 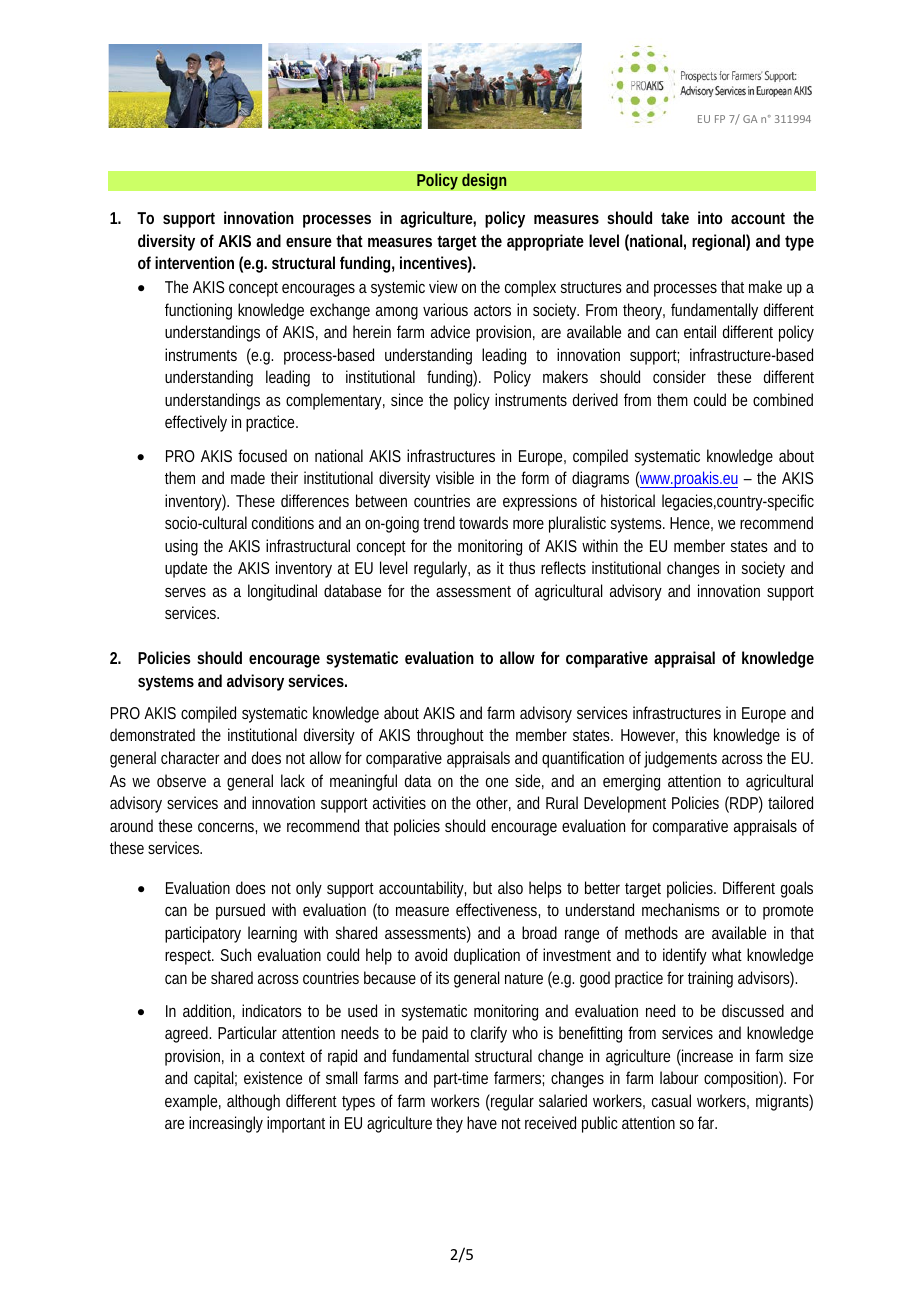 What do you see at coordinates (710, 217) in the screenshot?
I see `into` at bounding box center [710, 217].
